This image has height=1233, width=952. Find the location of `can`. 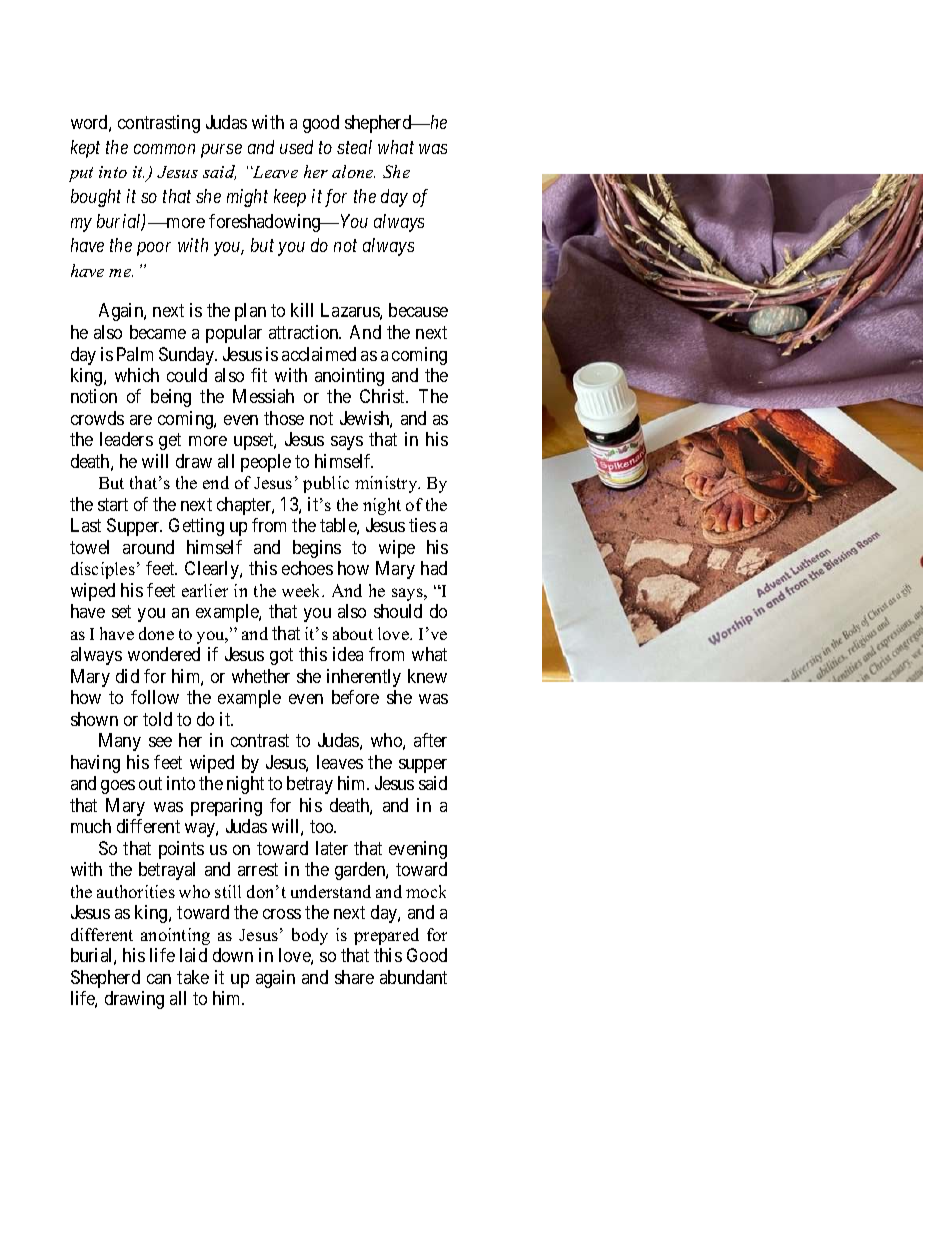

can is located at coordinates (159, 979).
